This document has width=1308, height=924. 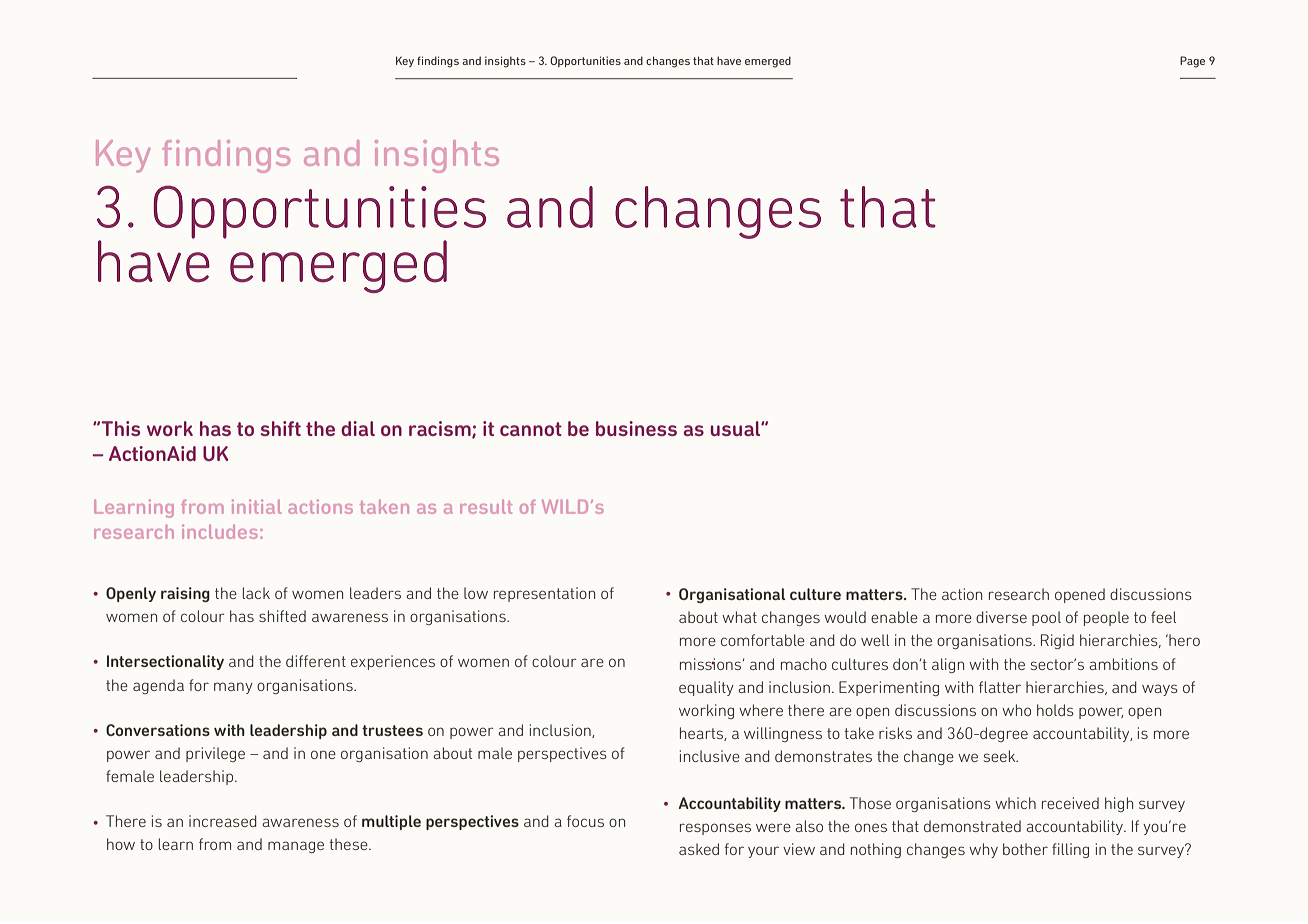 I want to click on Page, so click(x=1192, y=62).
